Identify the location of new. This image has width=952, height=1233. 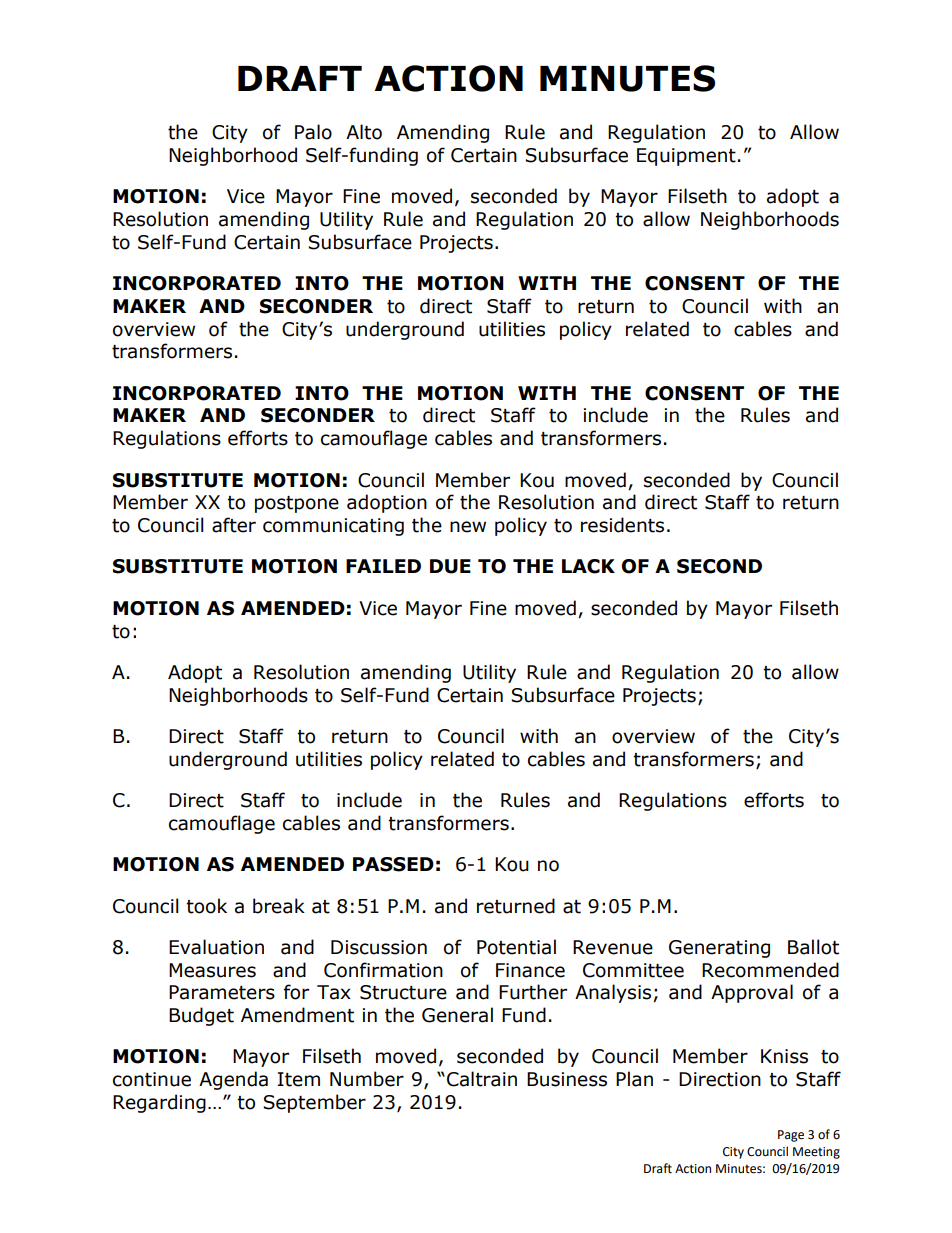
(468, 527).
